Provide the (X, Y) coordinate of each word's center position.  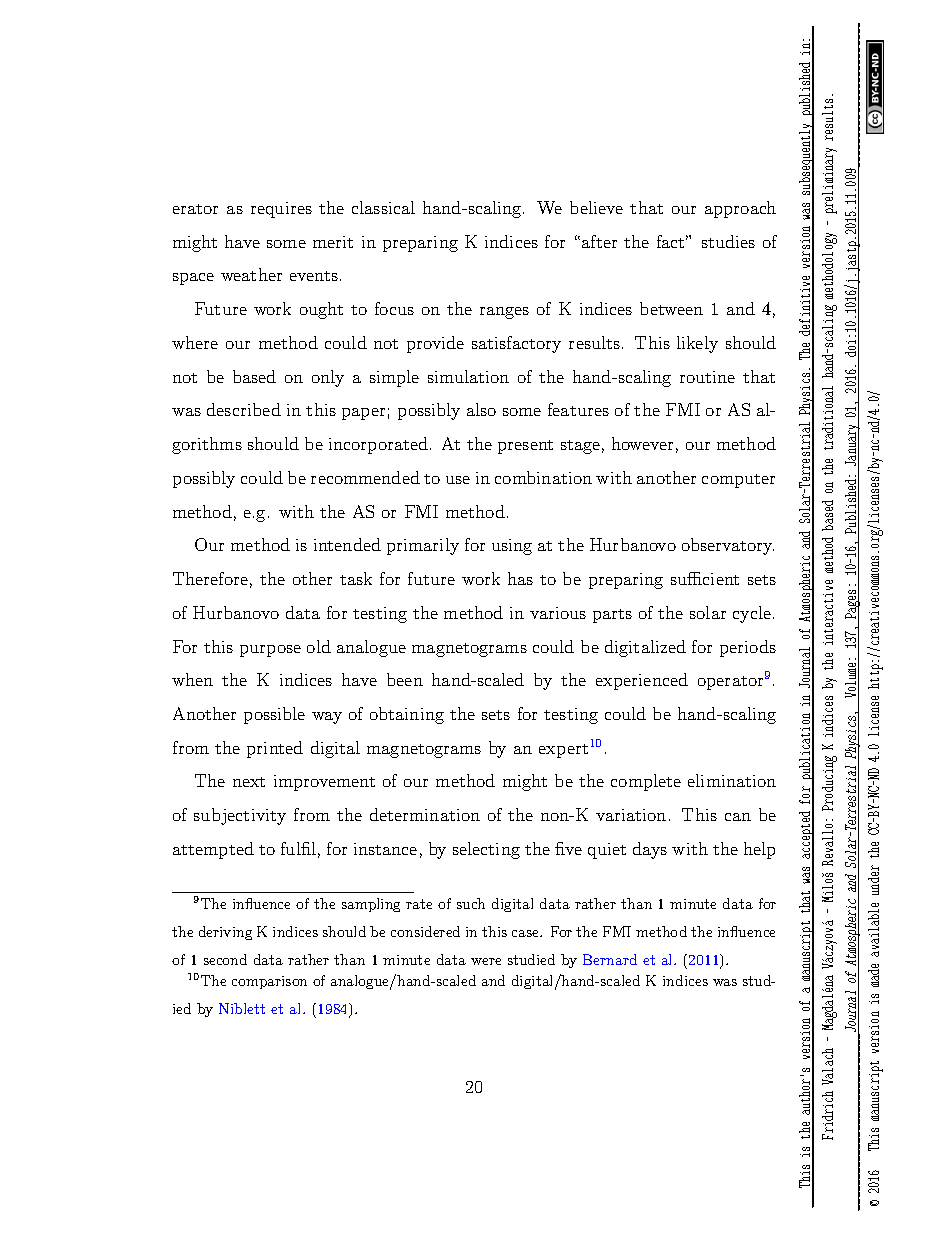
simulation (468, 376)
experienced (642, 681)
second (225, 959)
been (405, 679)
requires (281, 210)
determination (425, 814)
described (244, 409)
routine (707, 377)
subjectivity (240, 816)
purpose (270, 651)
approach (740, 209)
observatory (728, 546)
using (512, 547)
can (738, 817)
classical (383, 207)
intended (347, 544)
